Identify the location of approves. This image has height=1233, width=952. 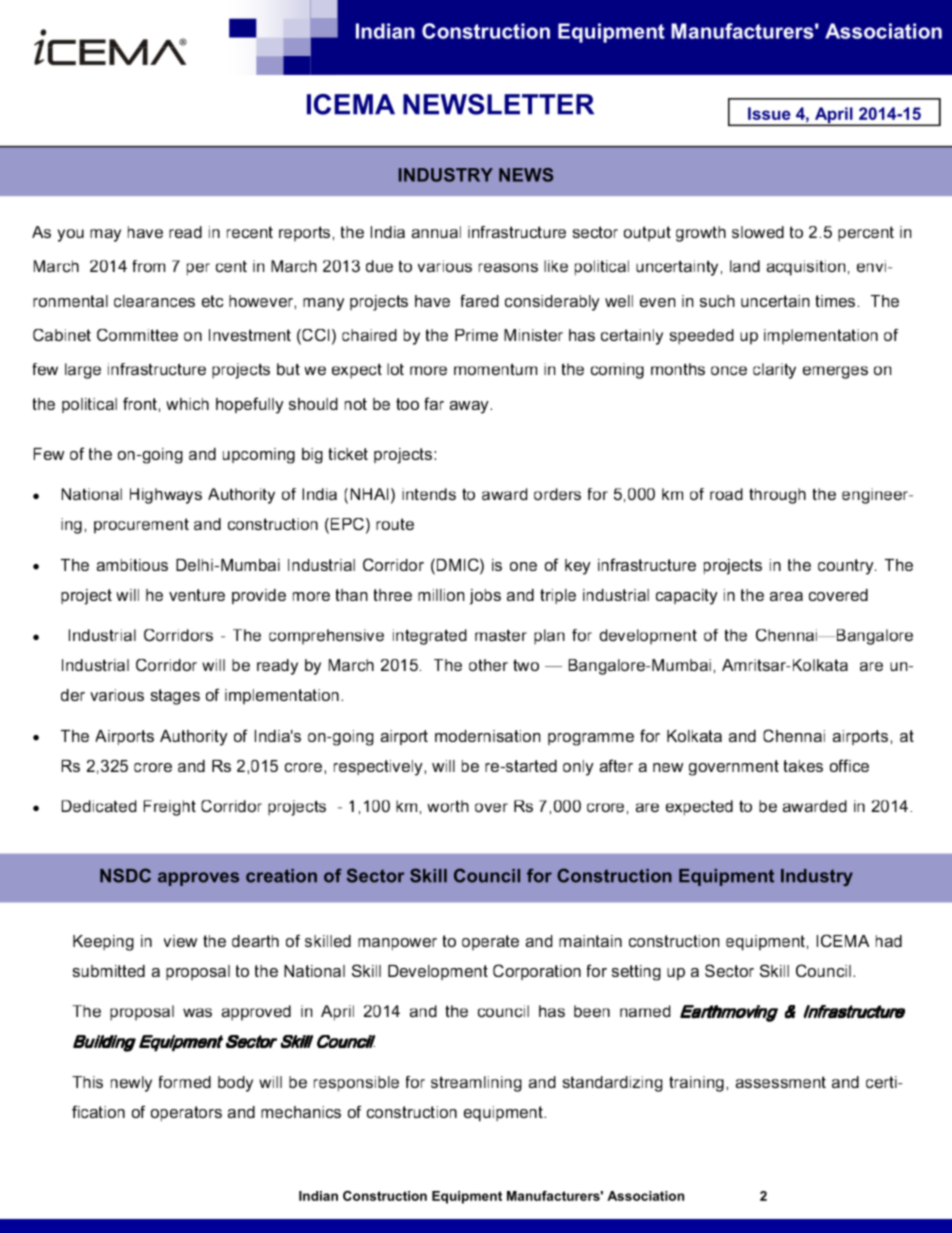
(198, 879).
